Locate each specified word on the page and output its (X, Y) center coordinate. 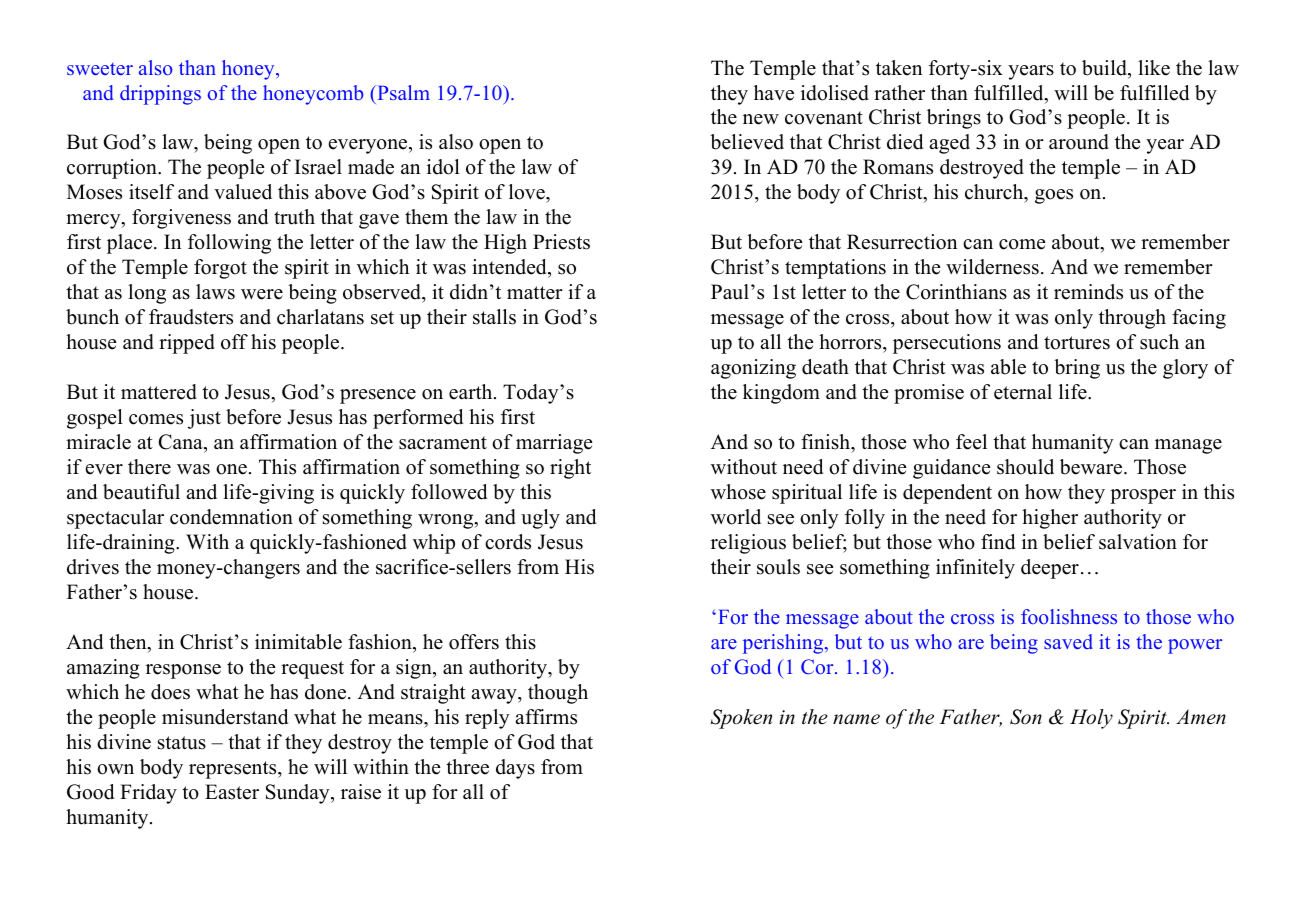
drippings (160, 95)
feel (971, 442)
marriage (554, 444)
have (774, 93)
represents (234, 770)
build (1105, 68)
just (204, 419)
